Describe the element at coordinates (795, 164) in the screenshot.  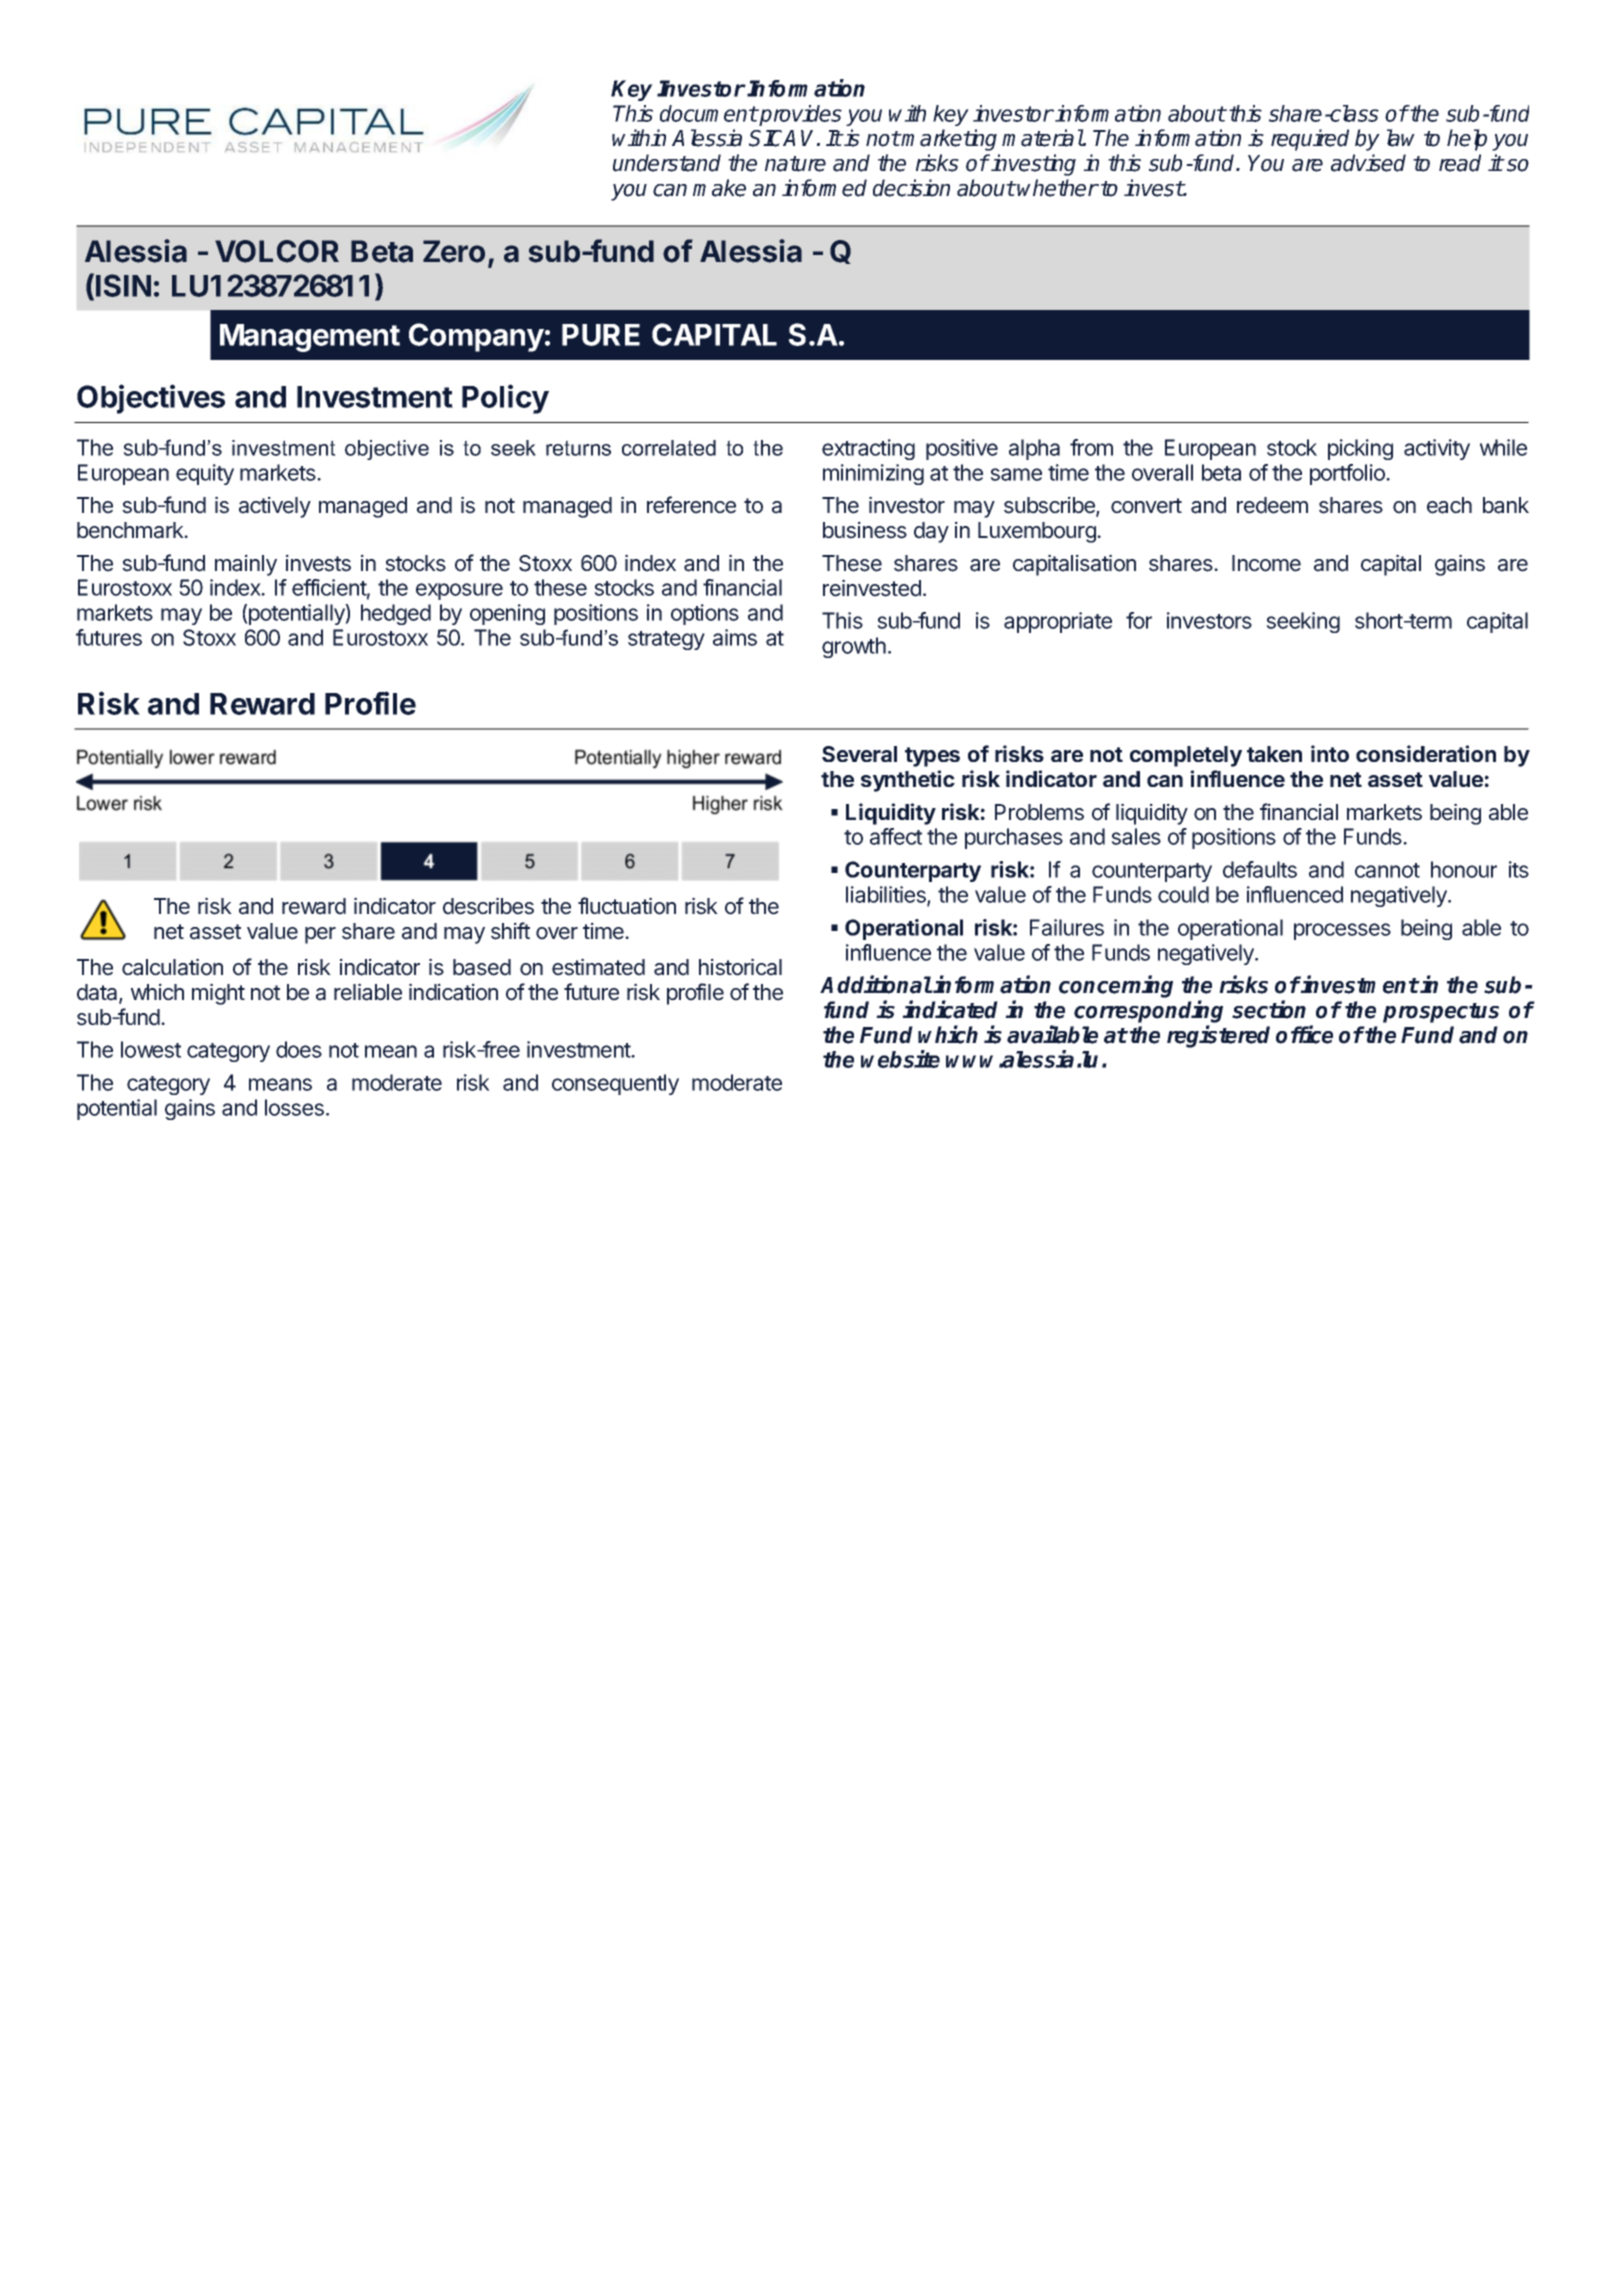
I see `nature` at that location.
